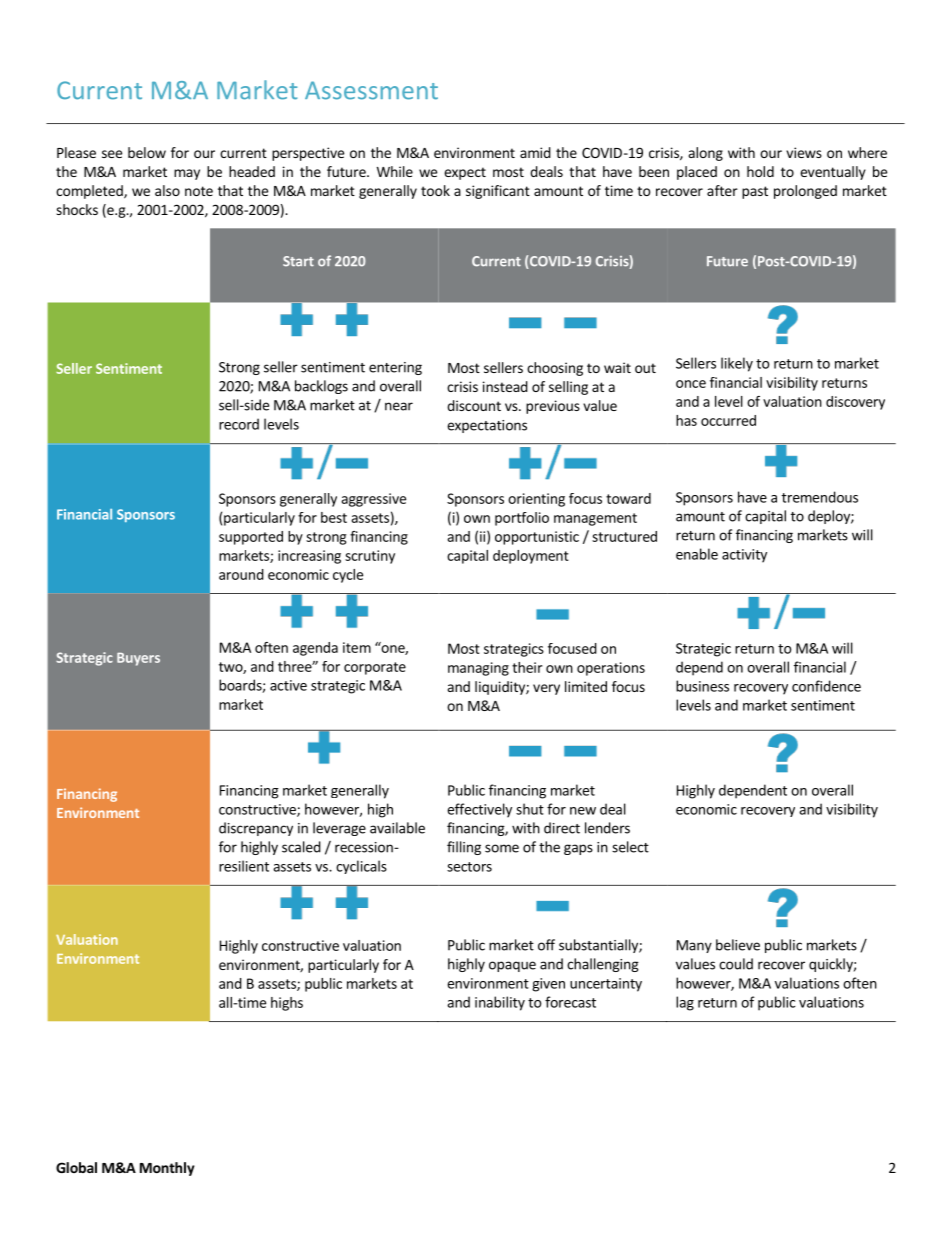 This image has width=952, height=1233. What do you see at coordinates (804, 152) in the image?
I see `views` at bounding box center [804, 152].
